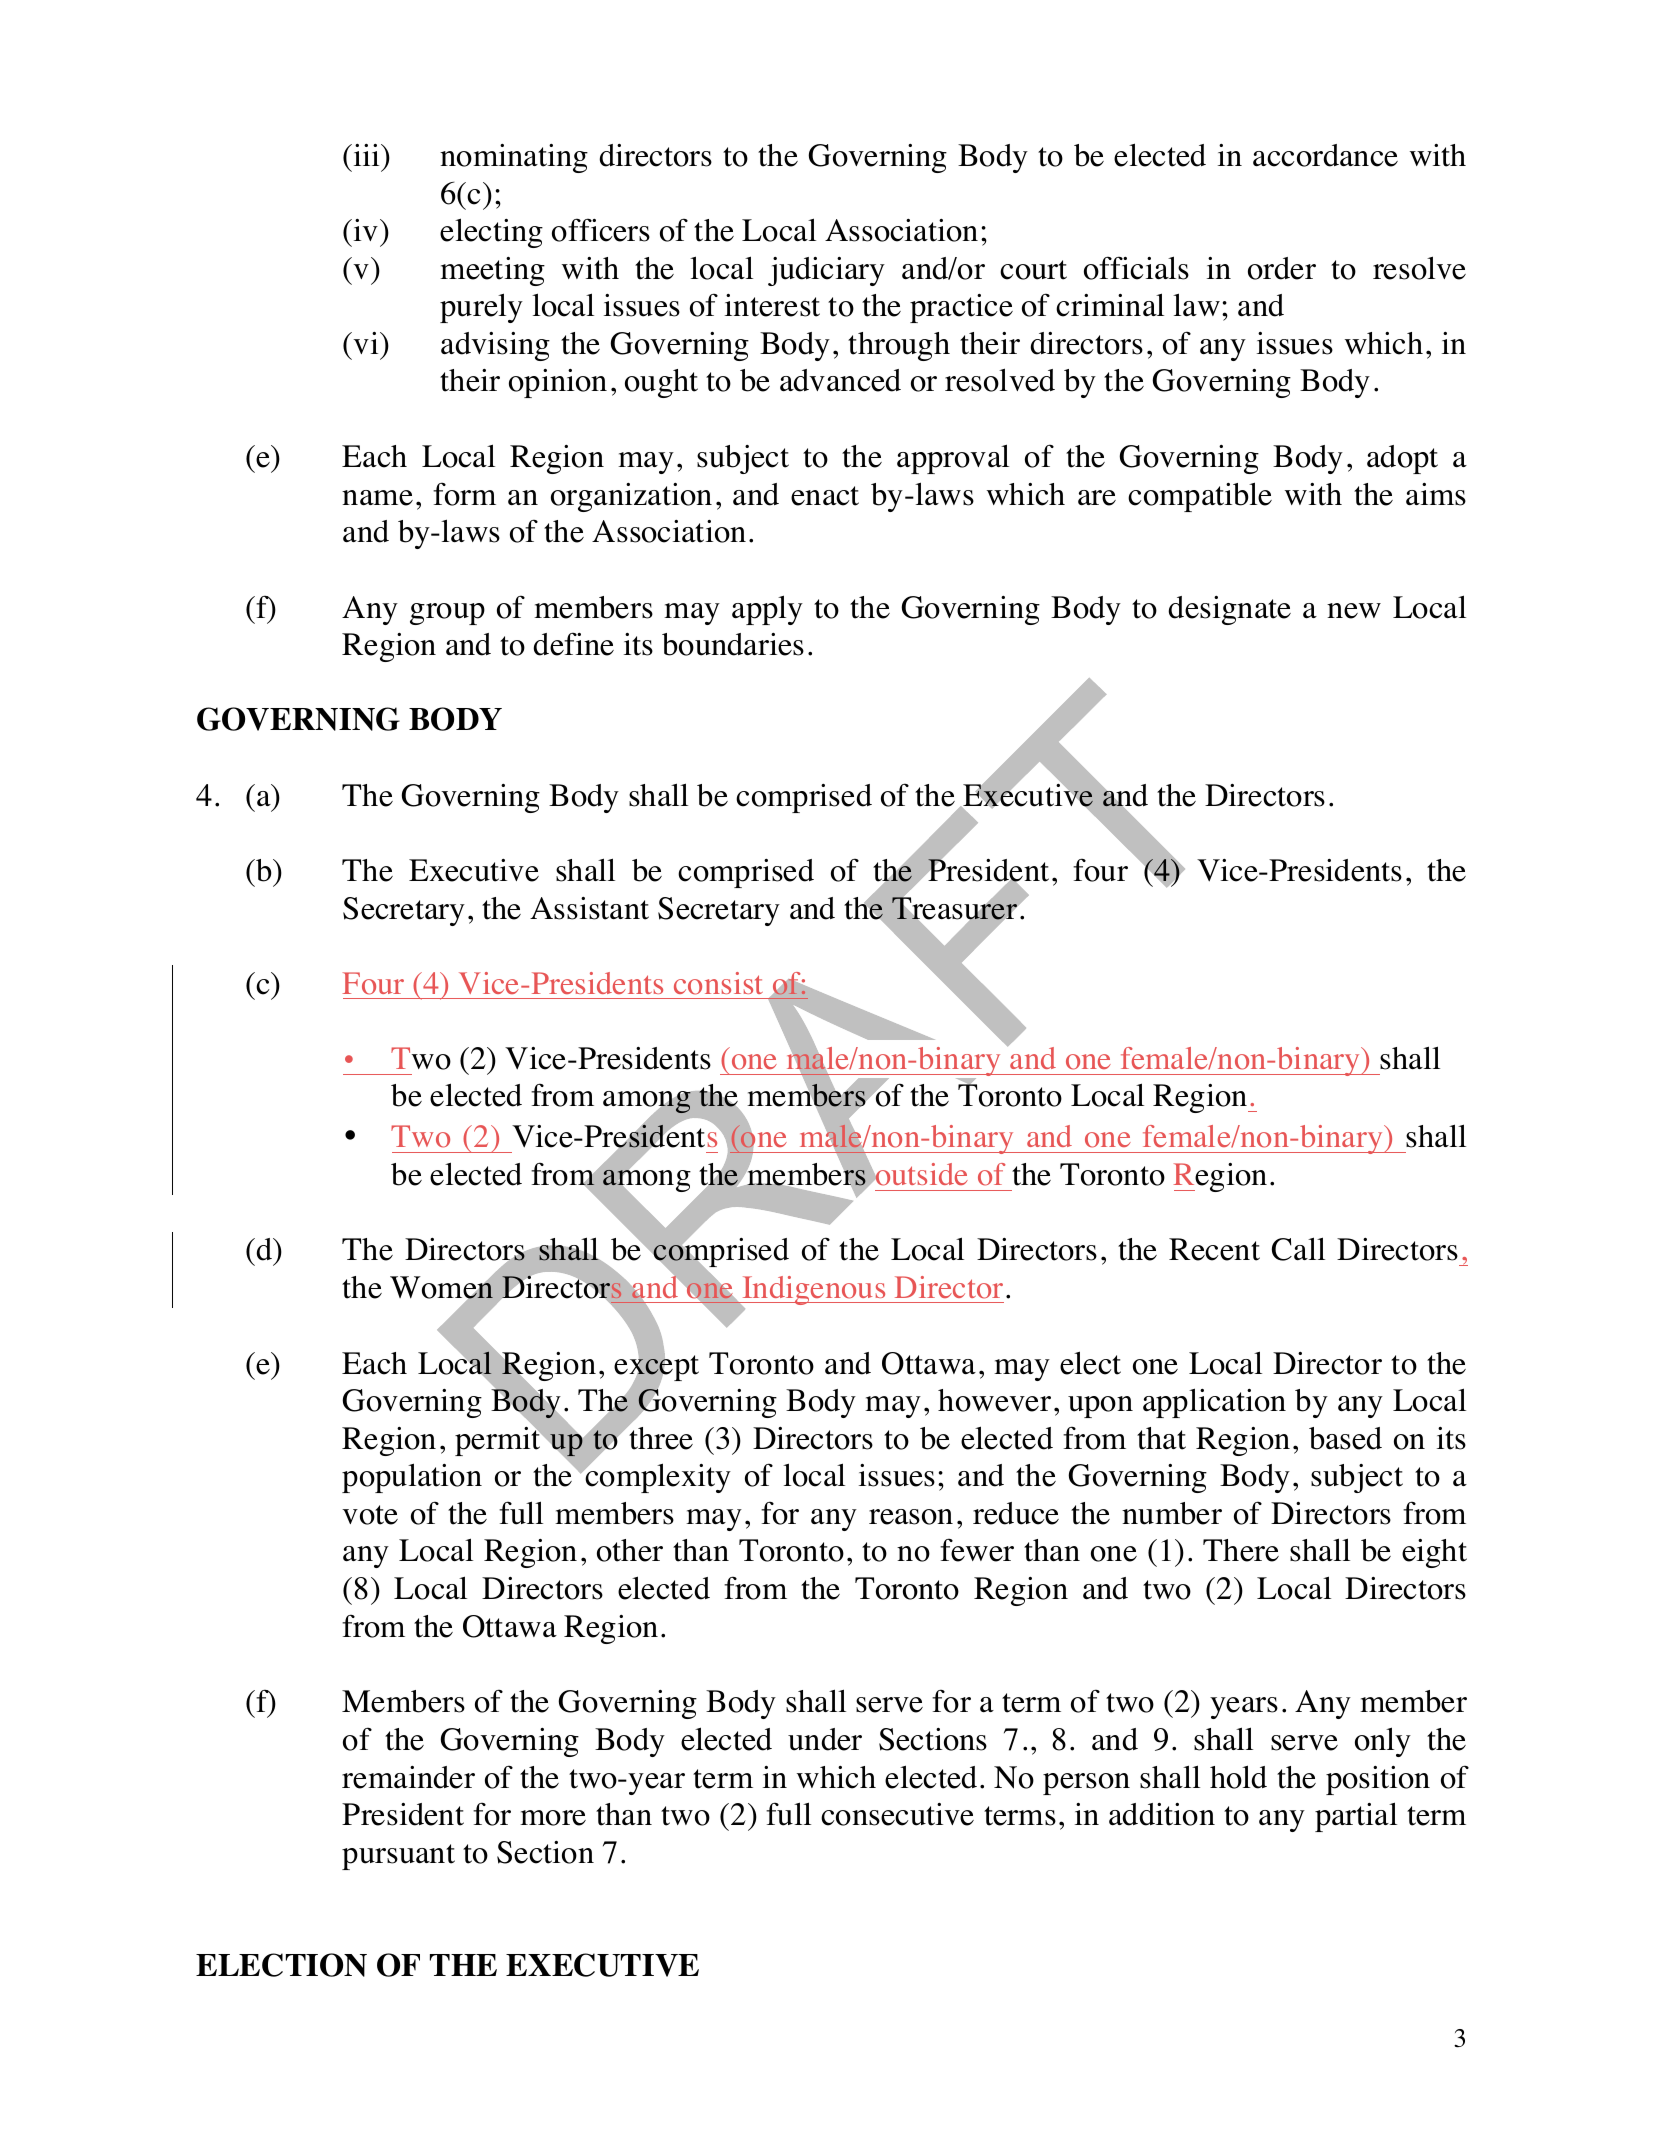 The height and width of the screenshot is (2151, 1662). What do you see at coordinates (553, 1818) in the screenshot?
I see `more` at bounding box center [553, 1818].
